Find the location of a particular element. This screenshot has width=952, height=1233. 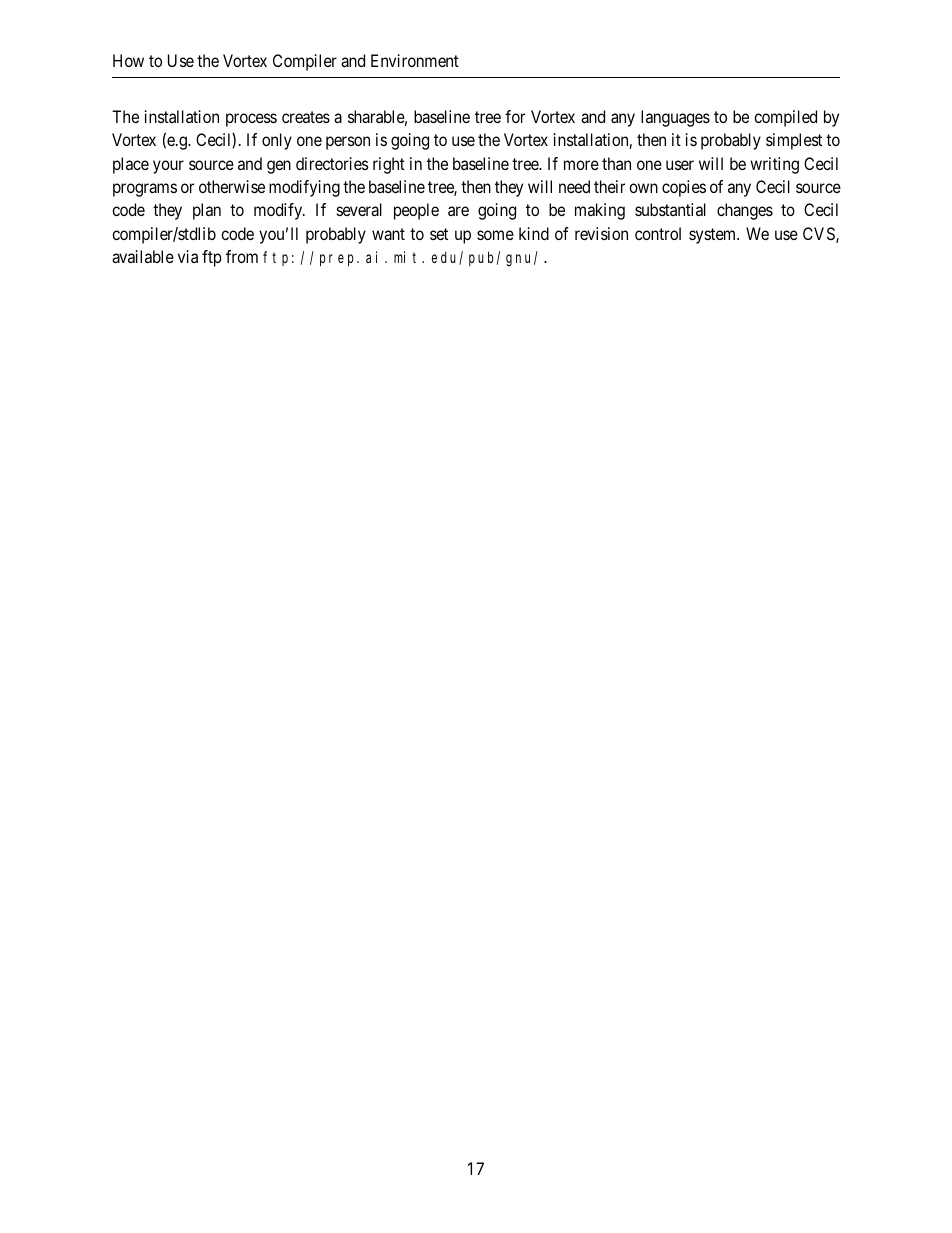

substantial is located at coordinates (670, 209).
